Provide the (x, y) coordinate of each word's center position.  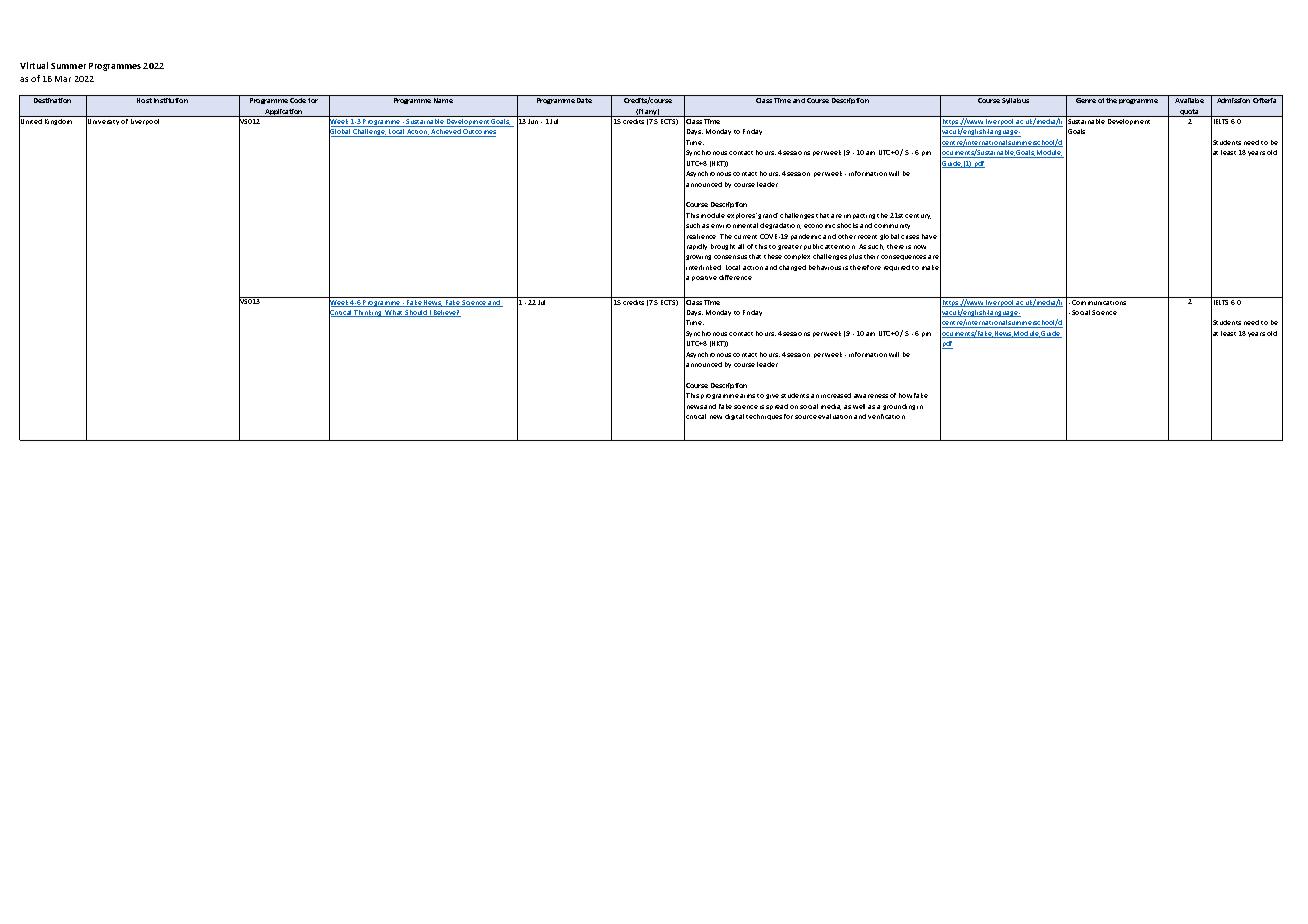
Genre (1086, 100)
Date (584, 100)
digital (734, 417)
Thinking (368, 313)
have (929, 236)
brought (723, 247)
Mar (63, 79)
